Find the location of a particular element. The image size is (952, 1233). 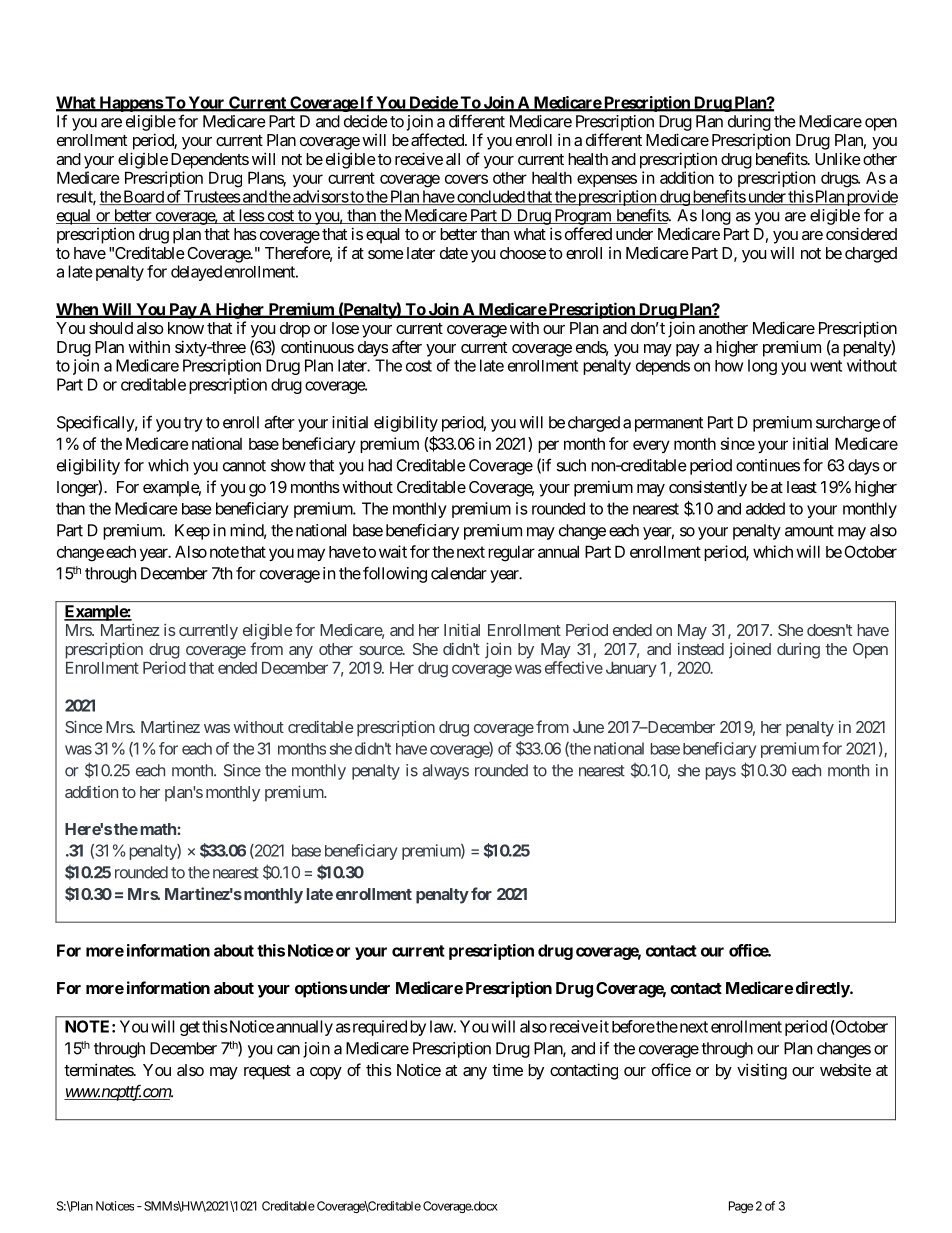

Unlike is located at coordinates (838, 158).
